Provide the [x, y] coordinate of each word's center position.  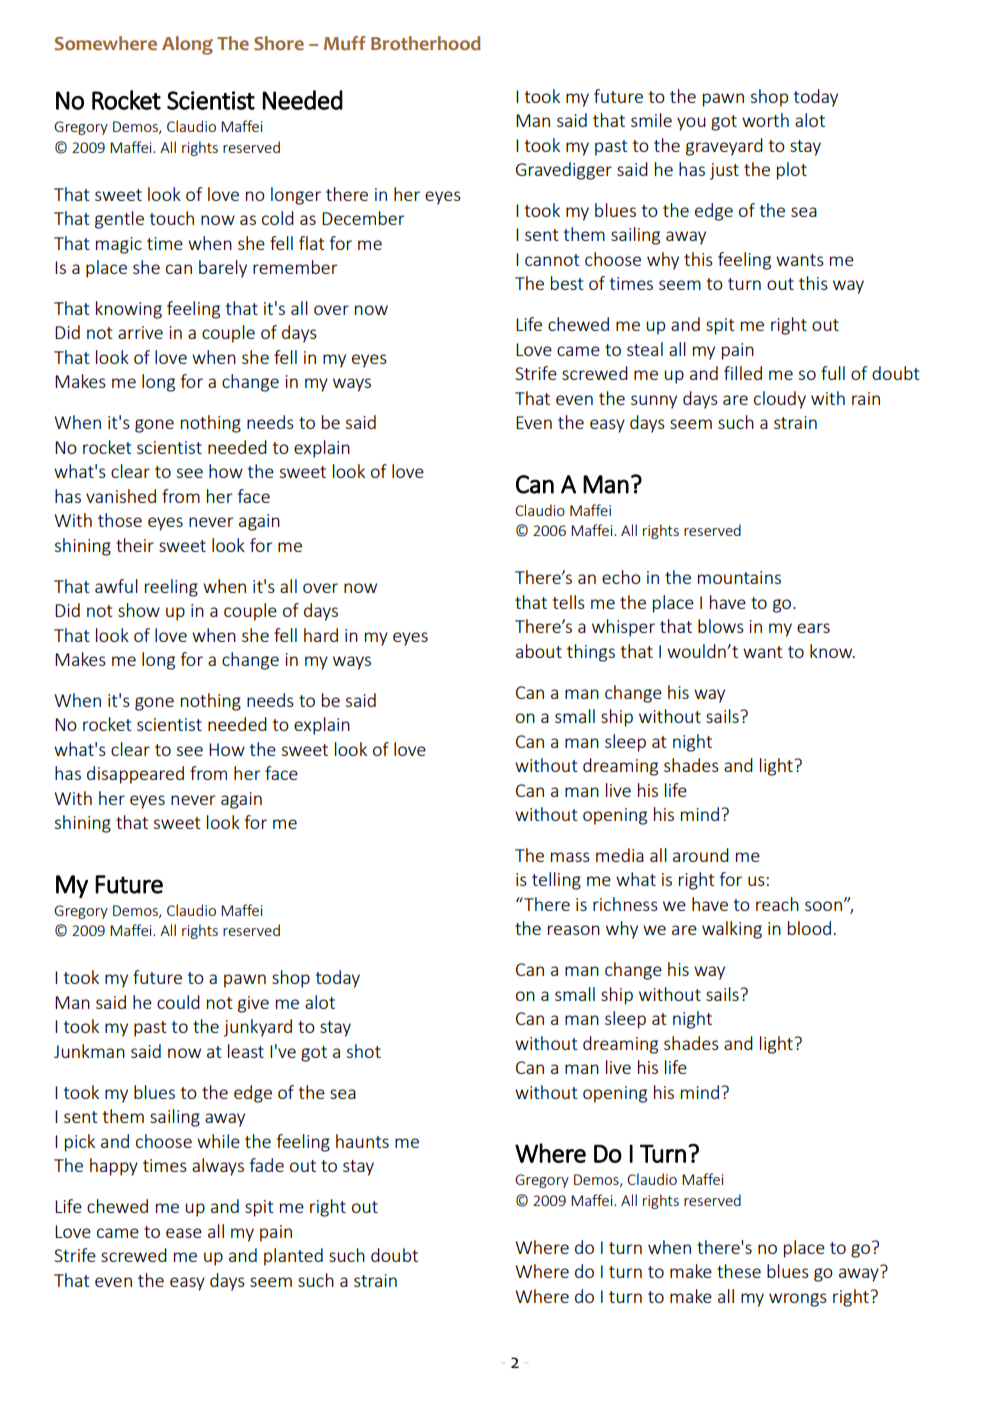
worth [765, 120]
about [539, 651]
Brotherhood [426, 43]
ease [184, 1233]
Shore [279, 43]
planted [293, 1257]
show [139, 610]
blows [721, 626]
